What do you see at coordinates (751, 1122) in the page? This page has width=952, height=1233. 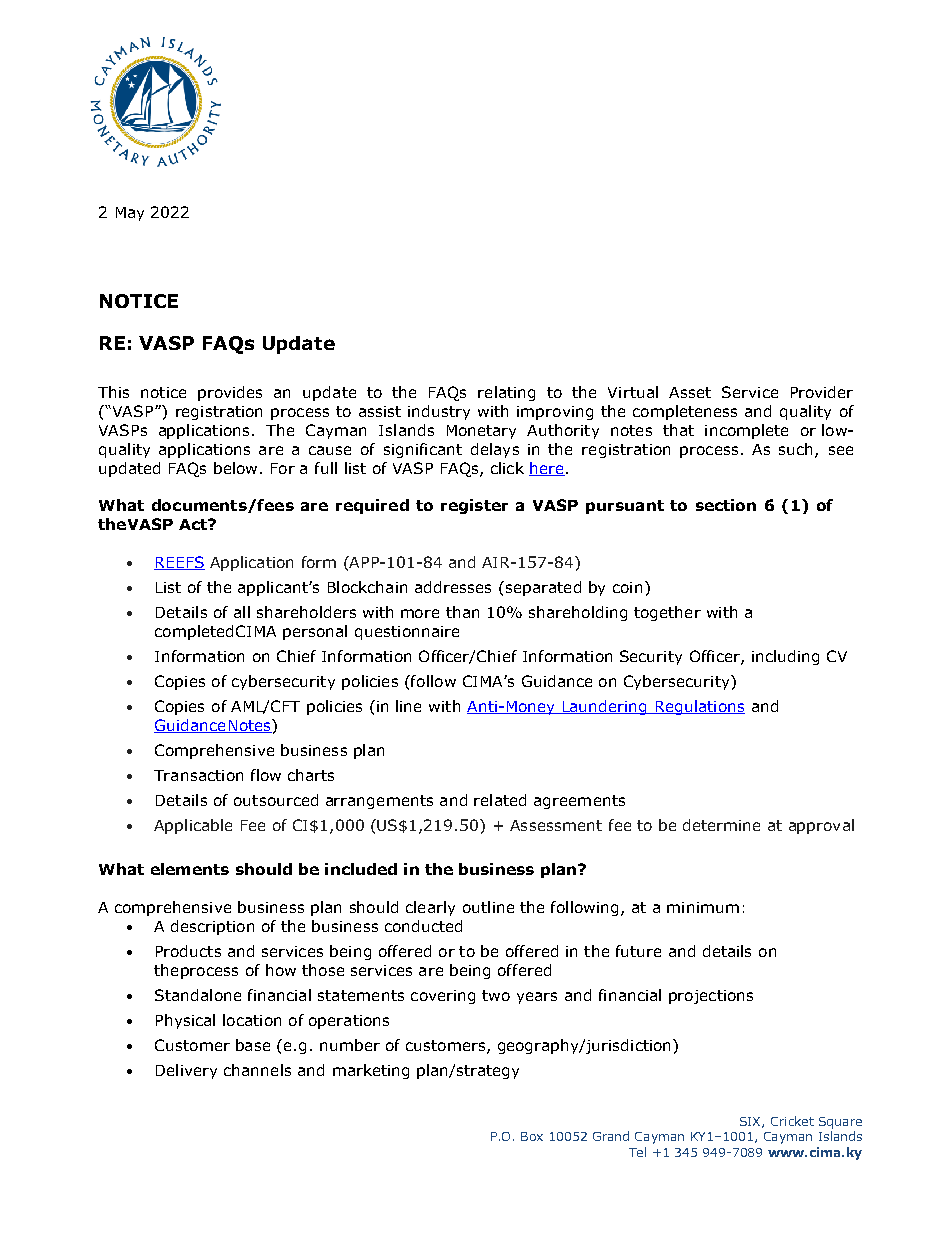 I see `SIX` at bounding box center [751, 1122].
